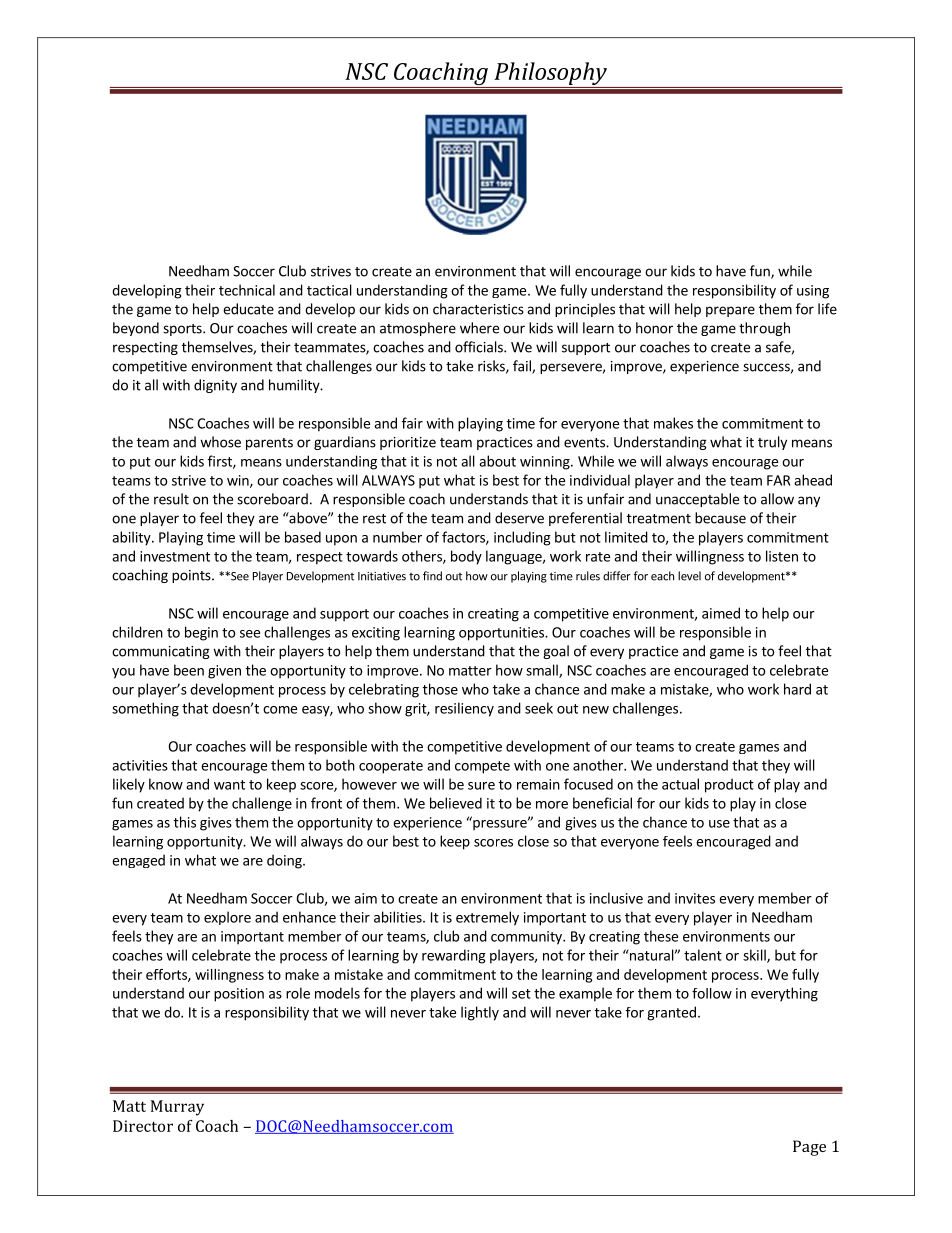  What do you see at coordinates (177, 1108) in the screenshot?
I see `Murray` at bounding box center [177, 1108].
